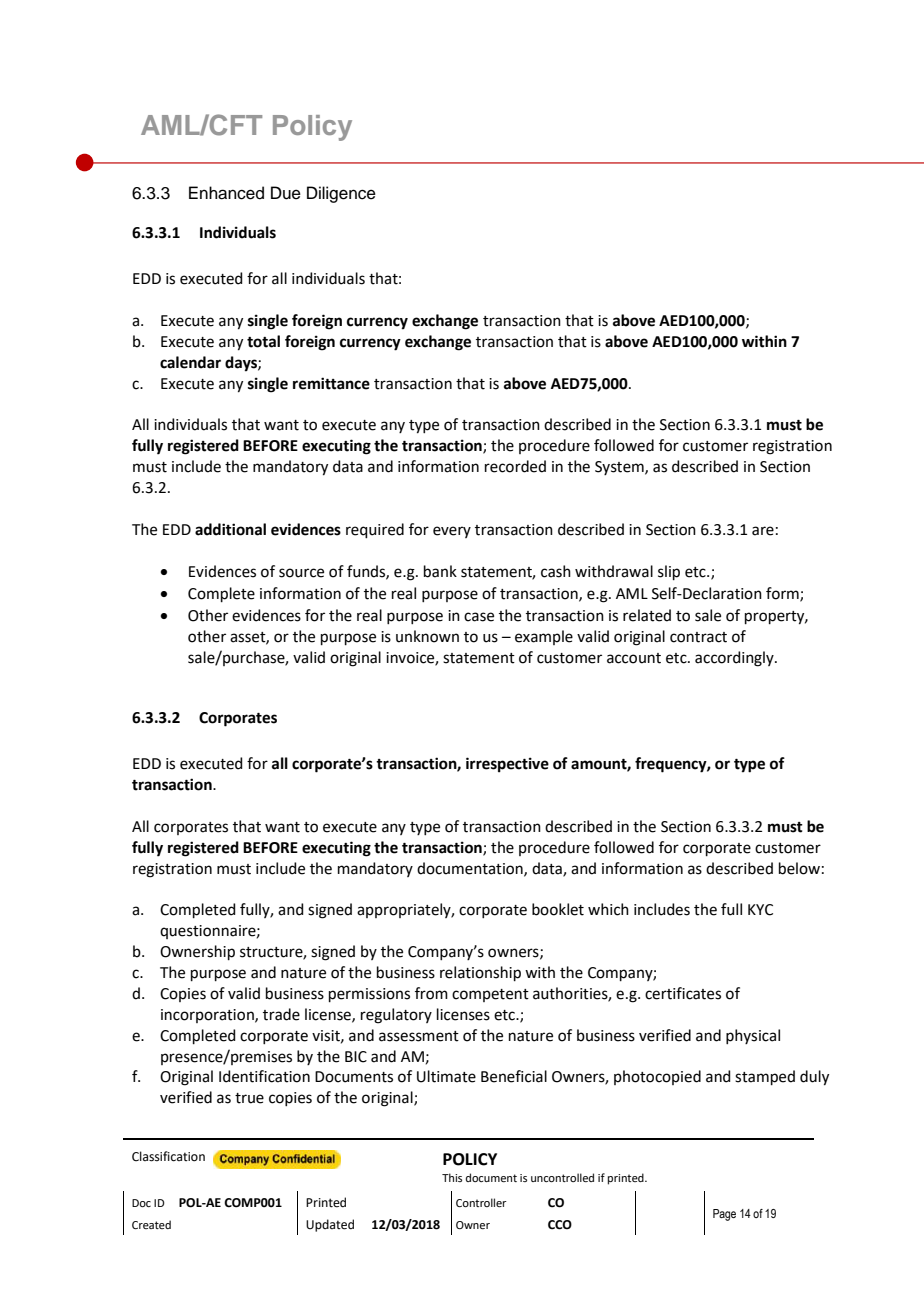 This screenshot has width=924, height=1308. What do you see at coordinates (480, 973) in the screenshot?
I see `relationship` at bounding box center [480, 973].
